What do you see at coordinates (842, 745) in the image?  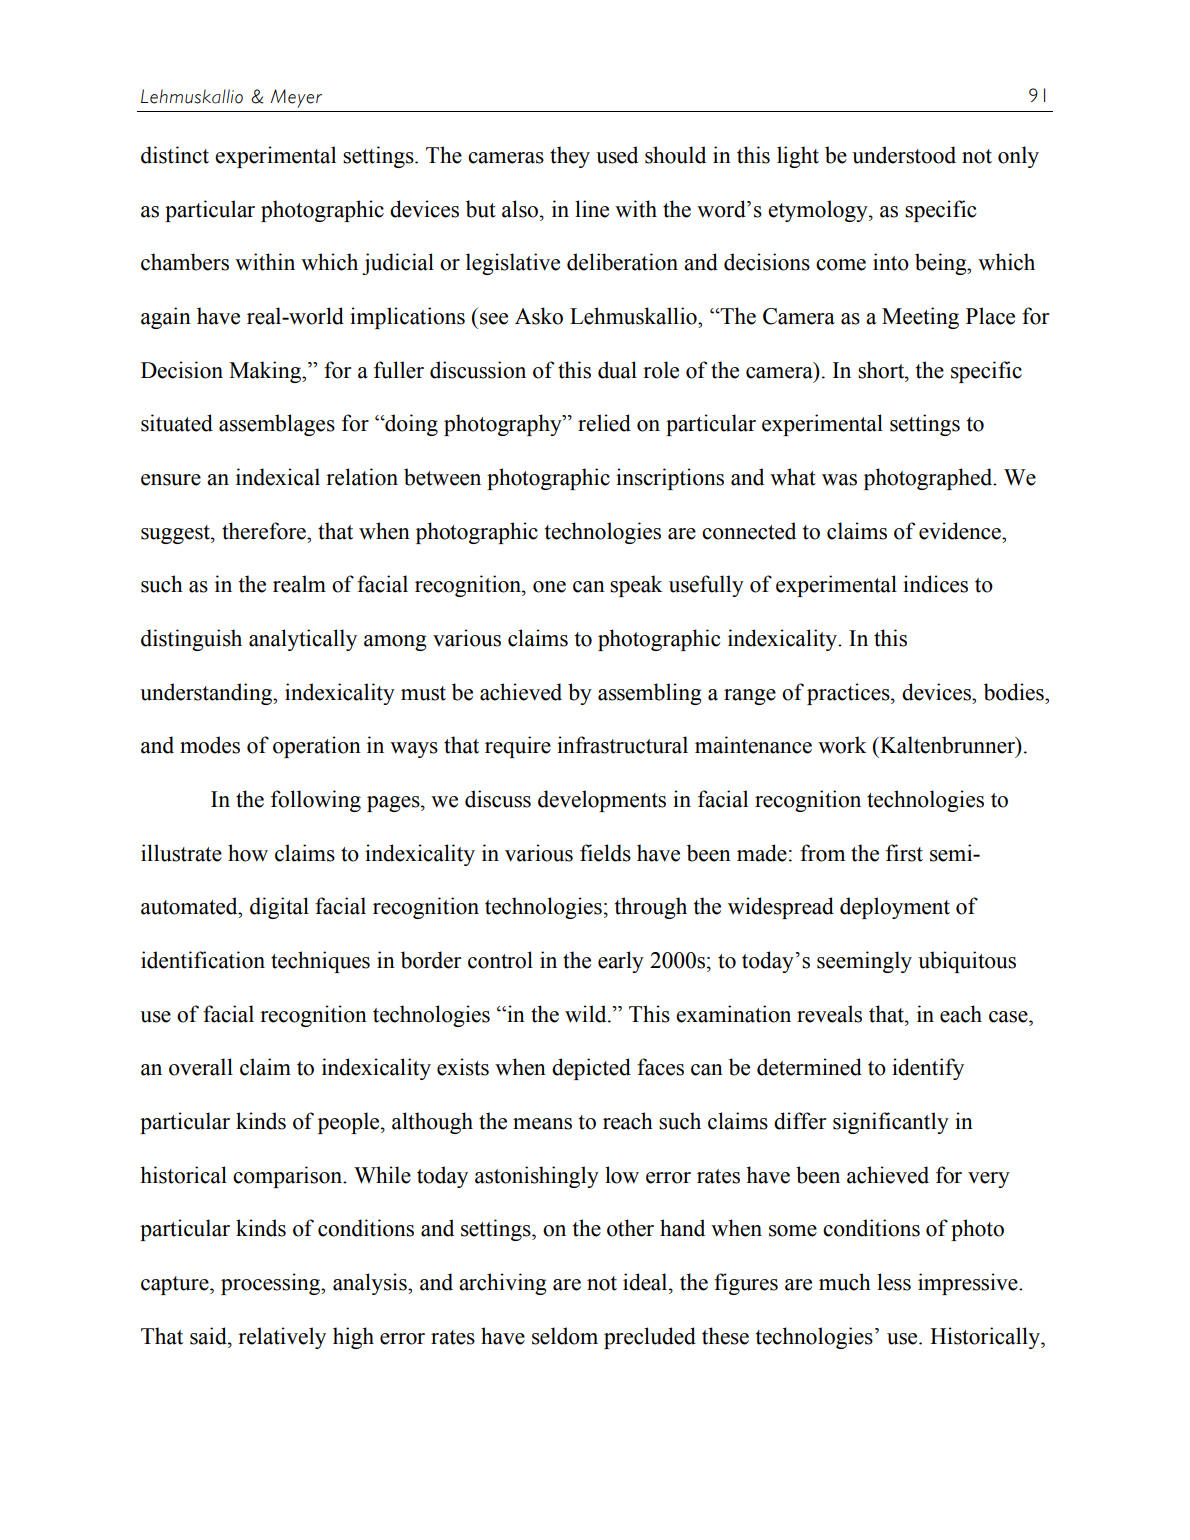 I see `work` at bounding box center [842, 745].
